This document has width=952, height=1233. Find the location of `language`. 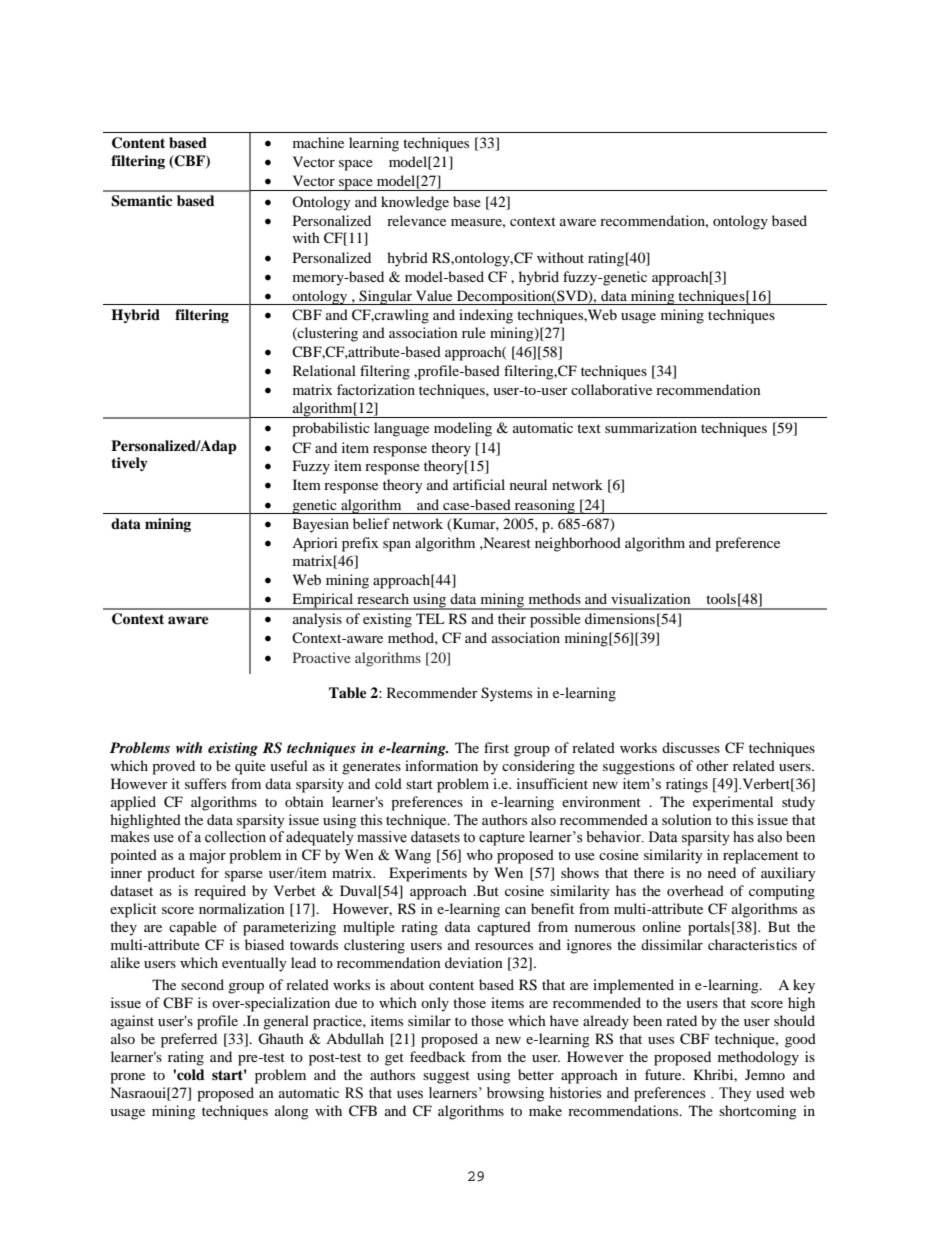

language is located at coordinates (401, 429).
